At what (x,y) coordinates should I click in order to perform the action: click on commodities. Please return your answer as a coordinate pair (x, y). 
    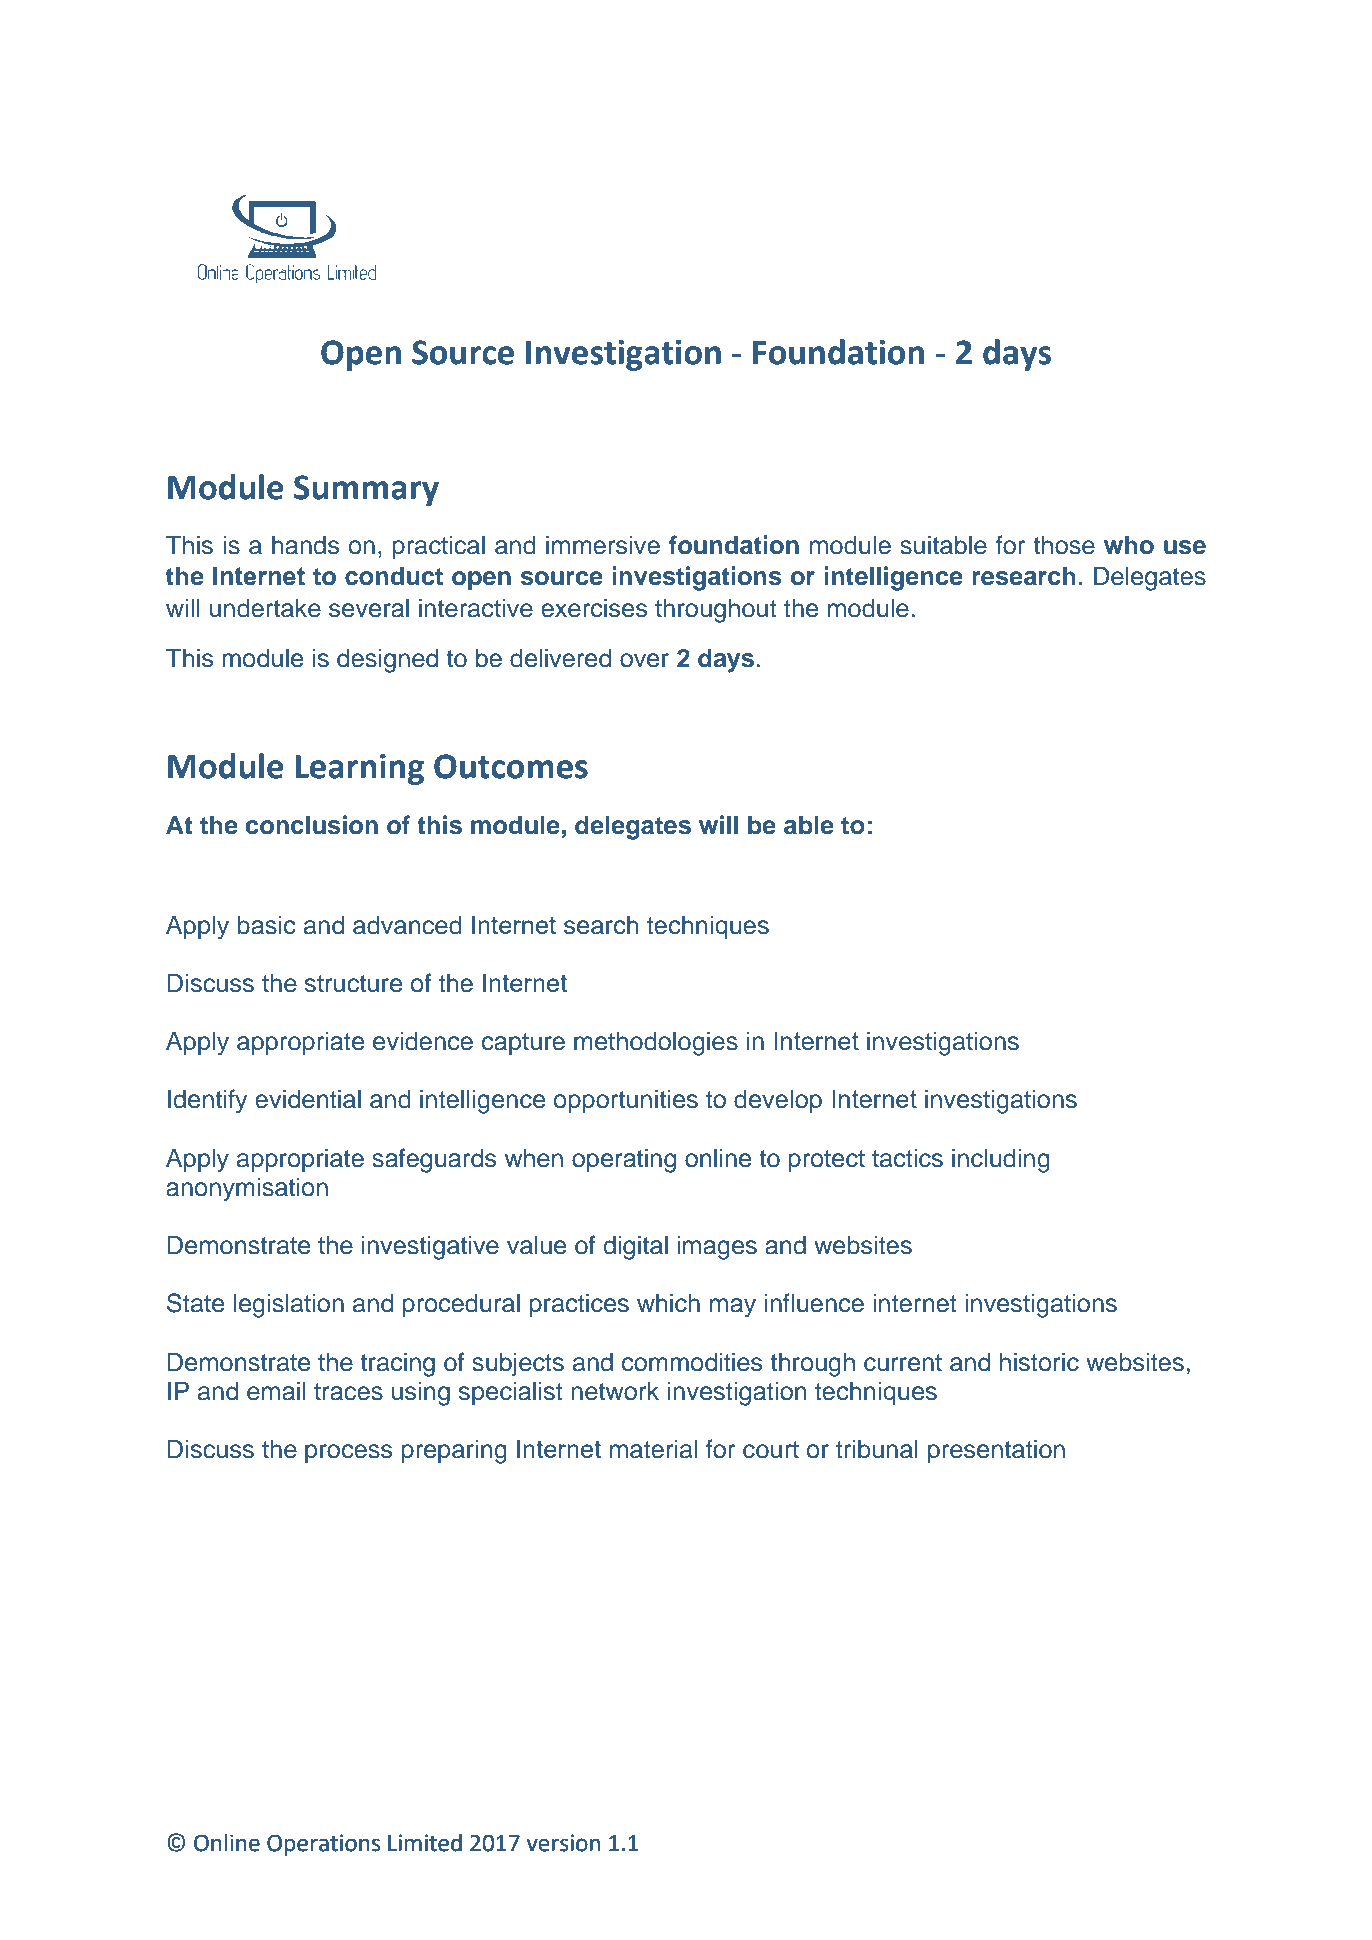
    Looking at the image, I should click on (692, 1362).
